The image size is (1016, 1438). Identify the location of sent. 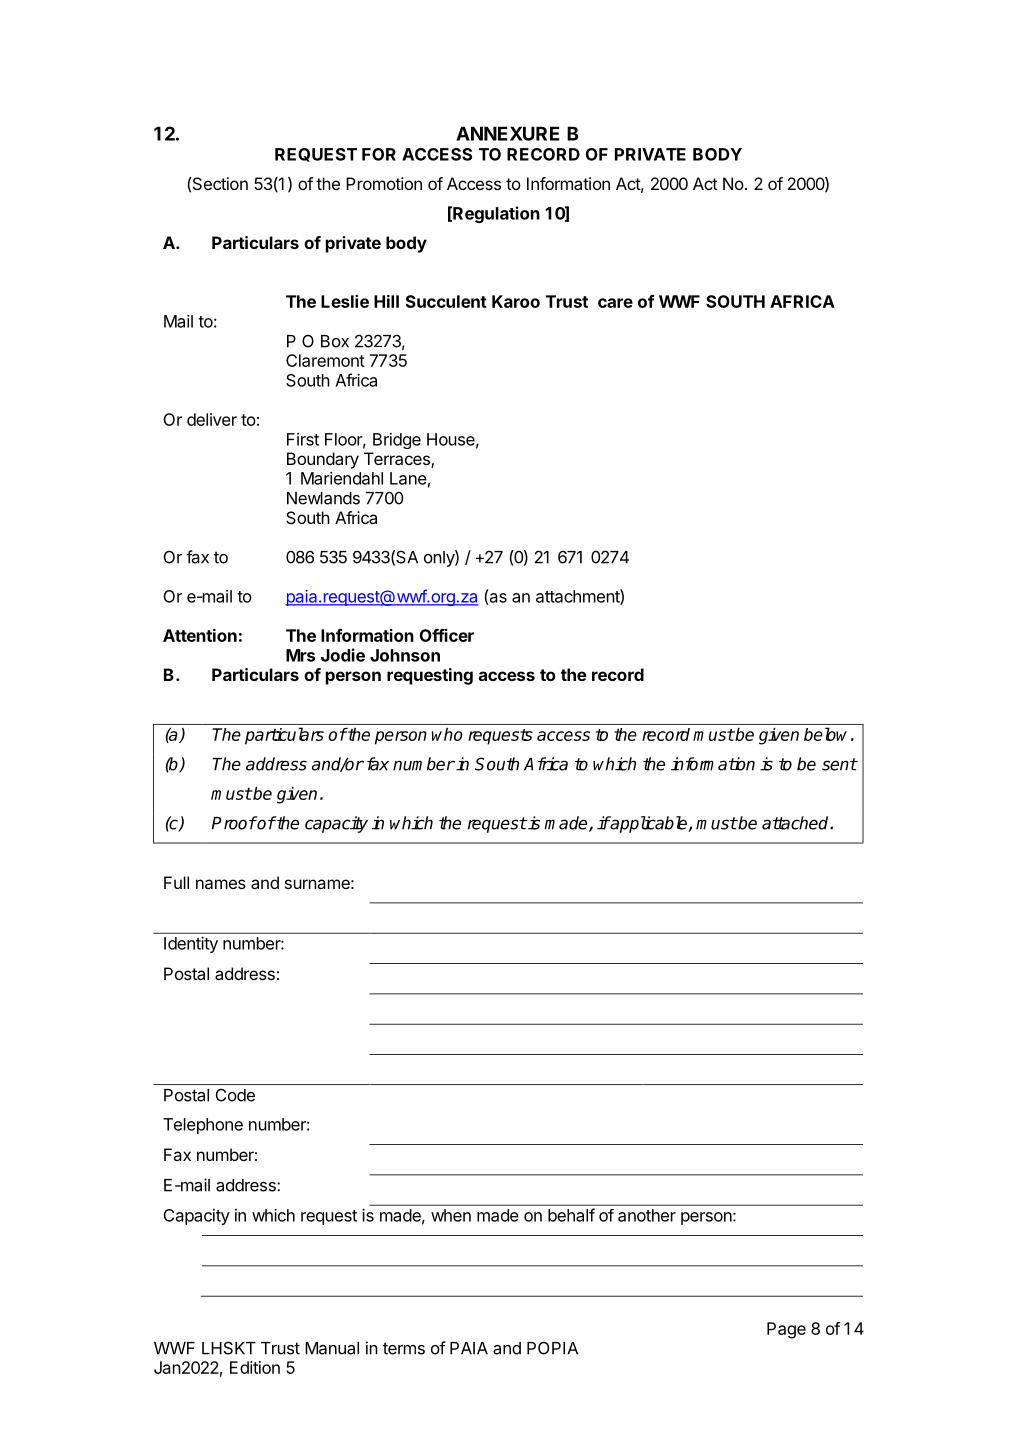
(839, 764).
